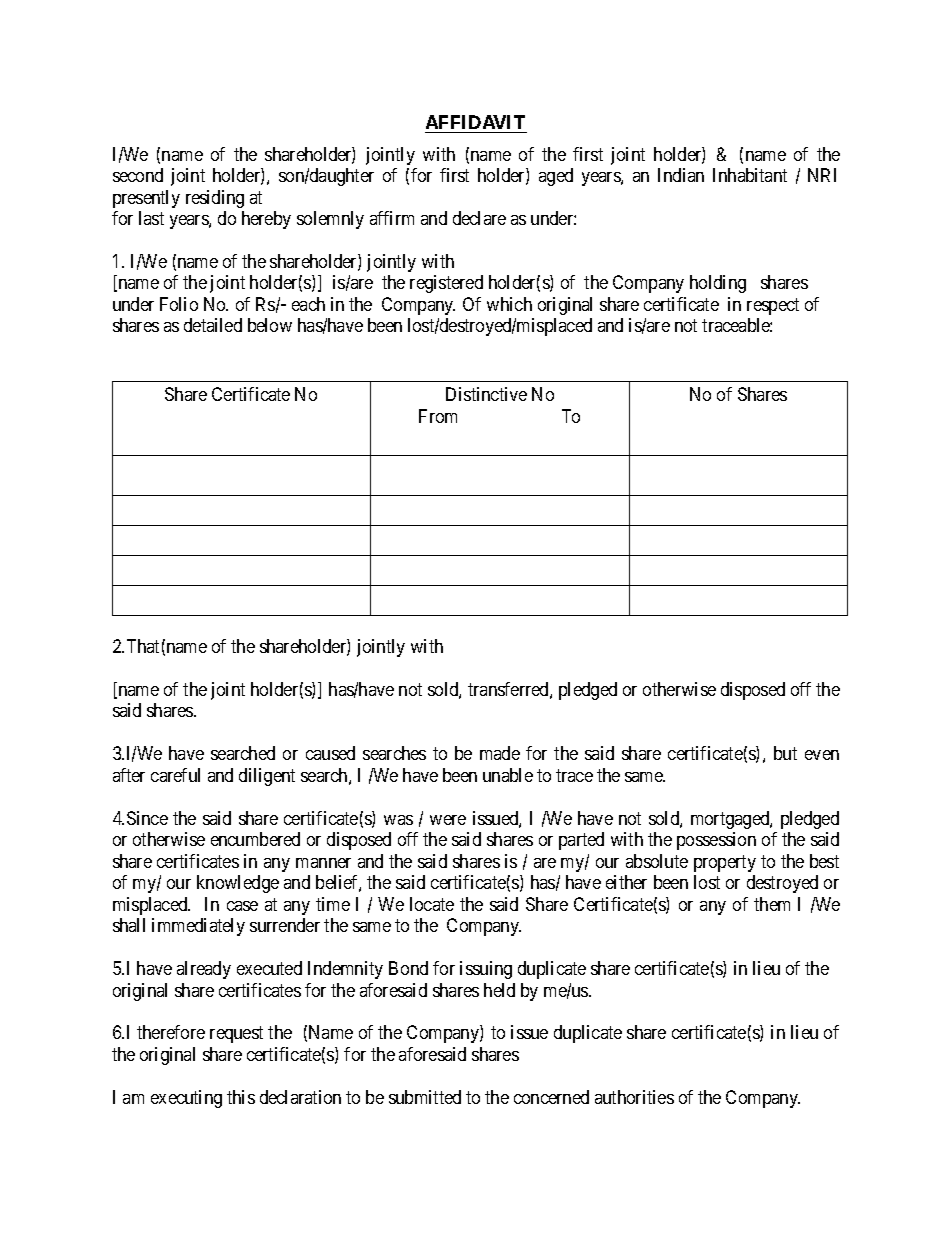 The image size is (952, 1233). What do you see at coordinates (716, 841) in the screenshot?
I see `possession` at bounding box center [716, 841].
